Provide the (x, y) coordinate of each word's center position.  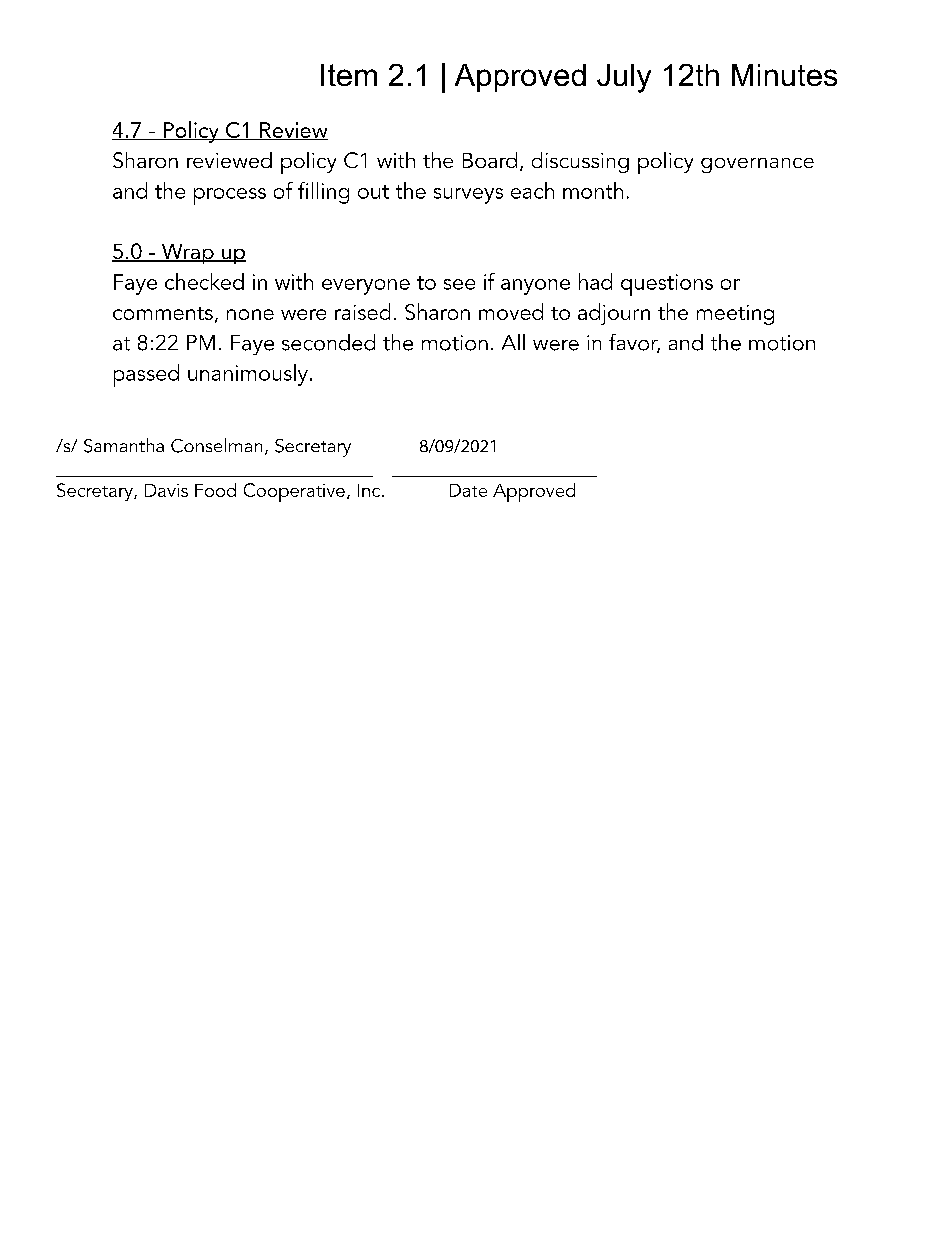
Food (215, 490)
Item (349, 75)
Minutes (784, 75)
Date (468, 490)
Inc (370, 490)
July (624, 78)
